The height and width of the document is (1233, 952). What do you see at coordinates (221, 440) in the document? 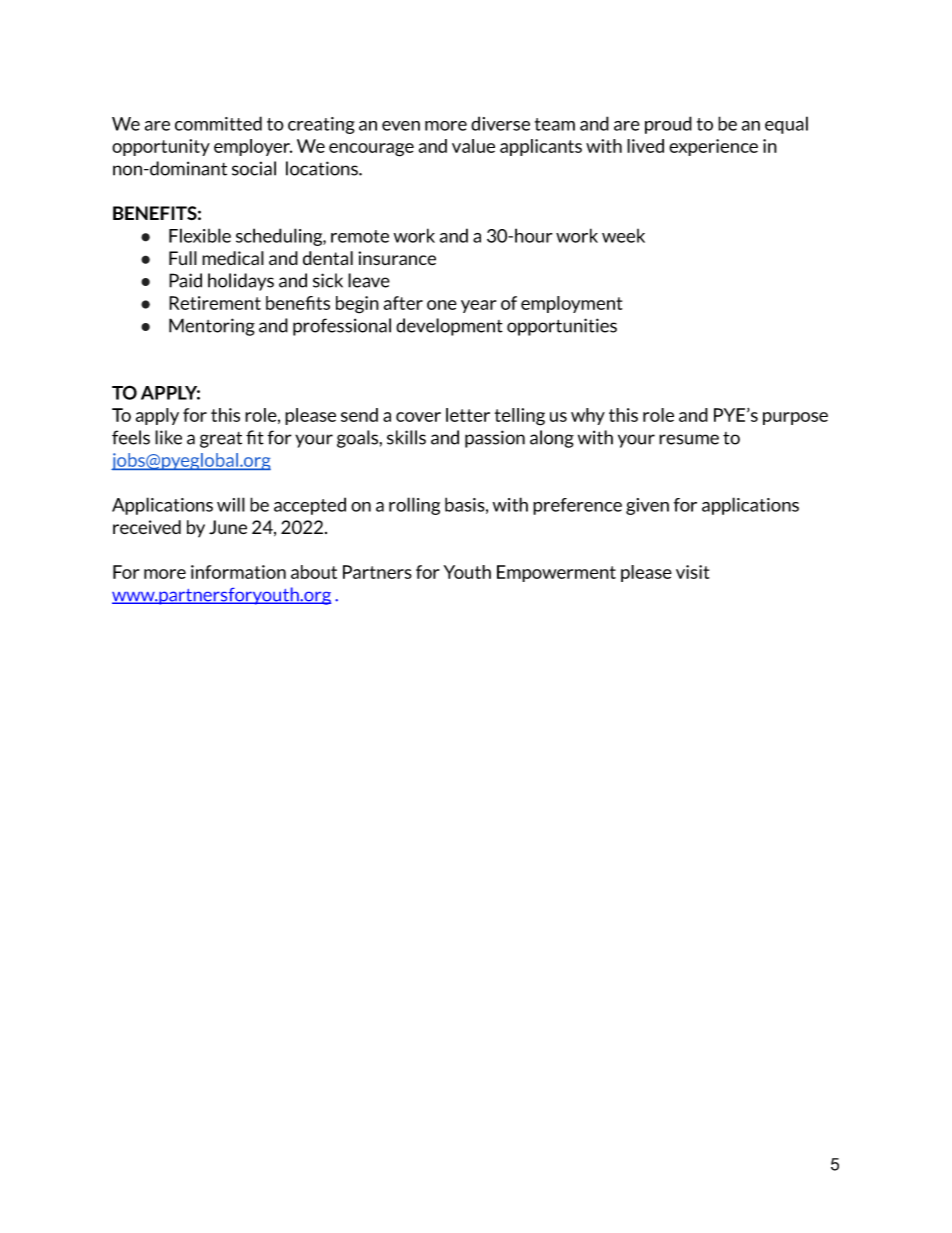
I see `great` at bounding box center [221, 440].
